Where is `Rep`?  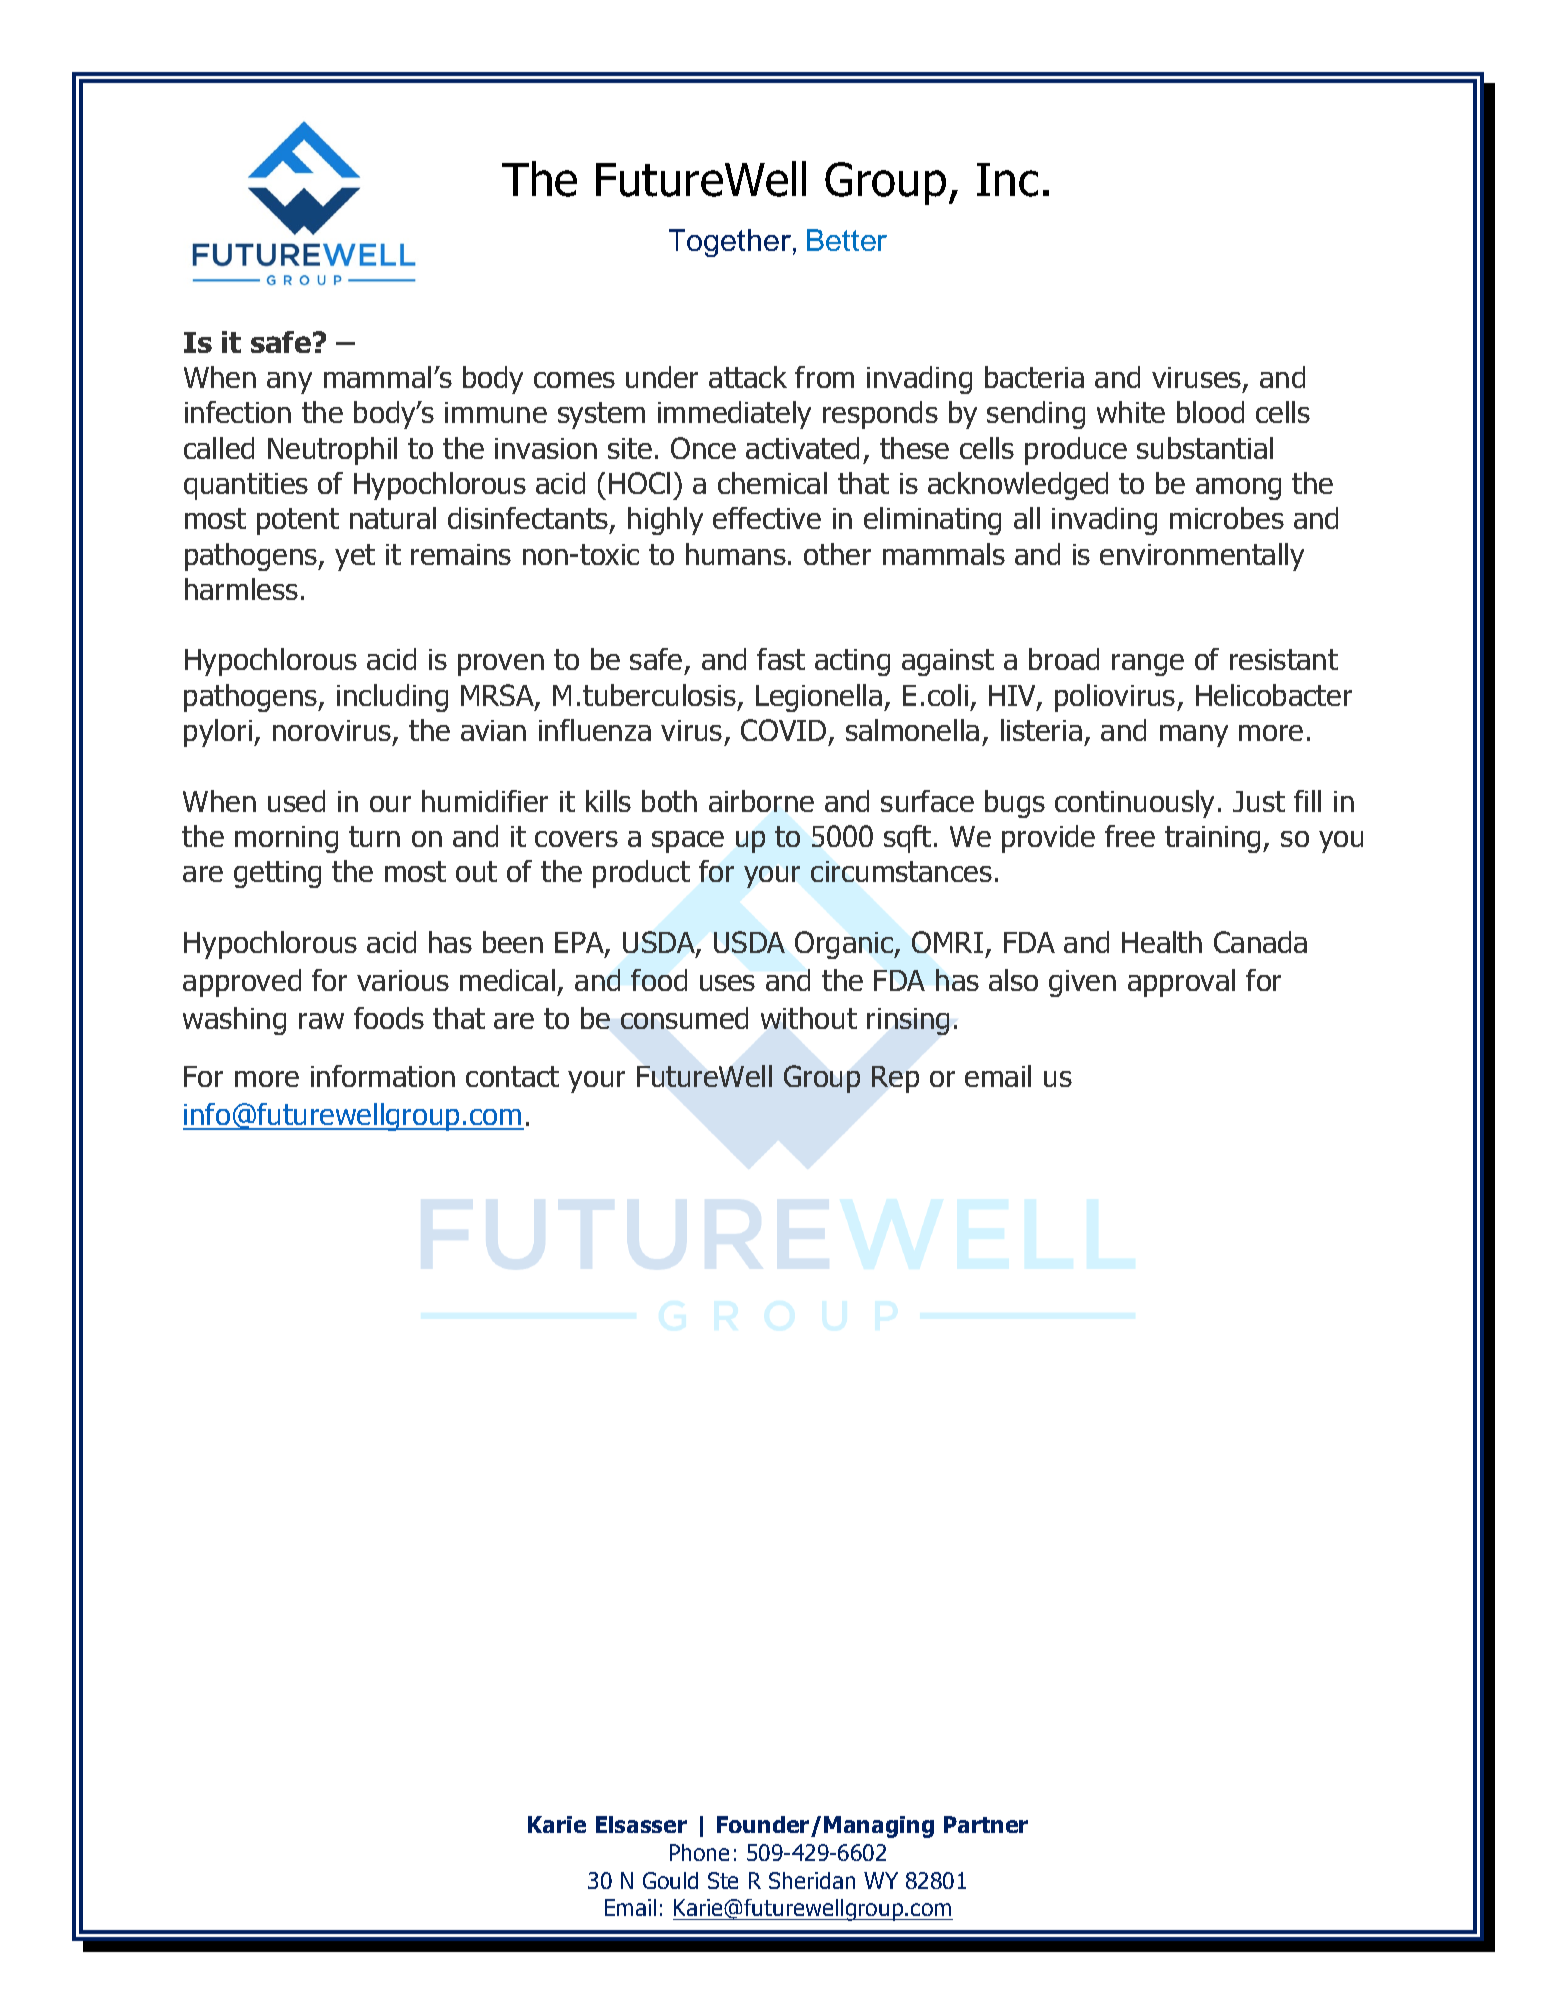 Rep is located at coordinates (895, 1079).
